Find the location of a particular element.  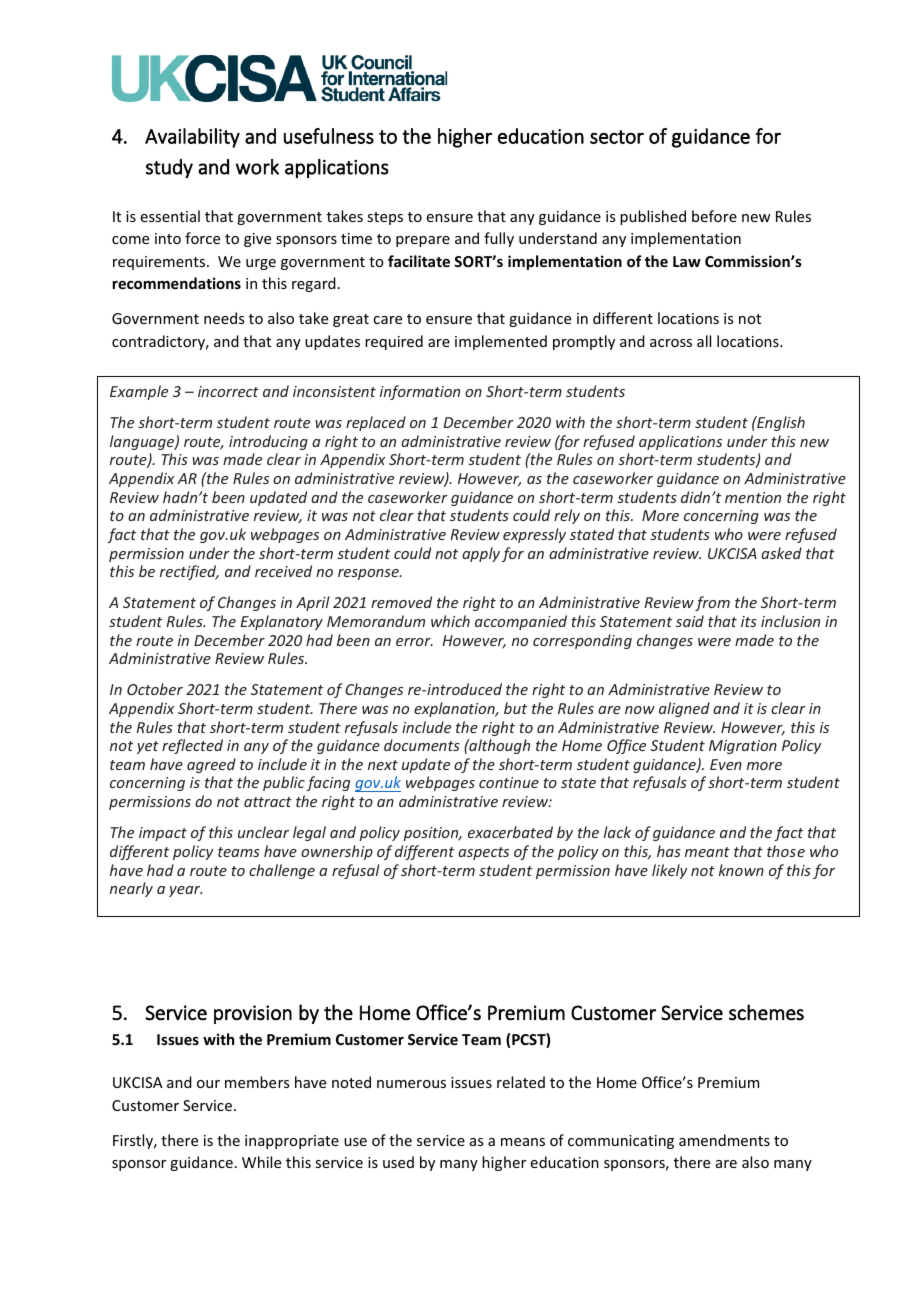

study is located at coordinates (169, 168).
